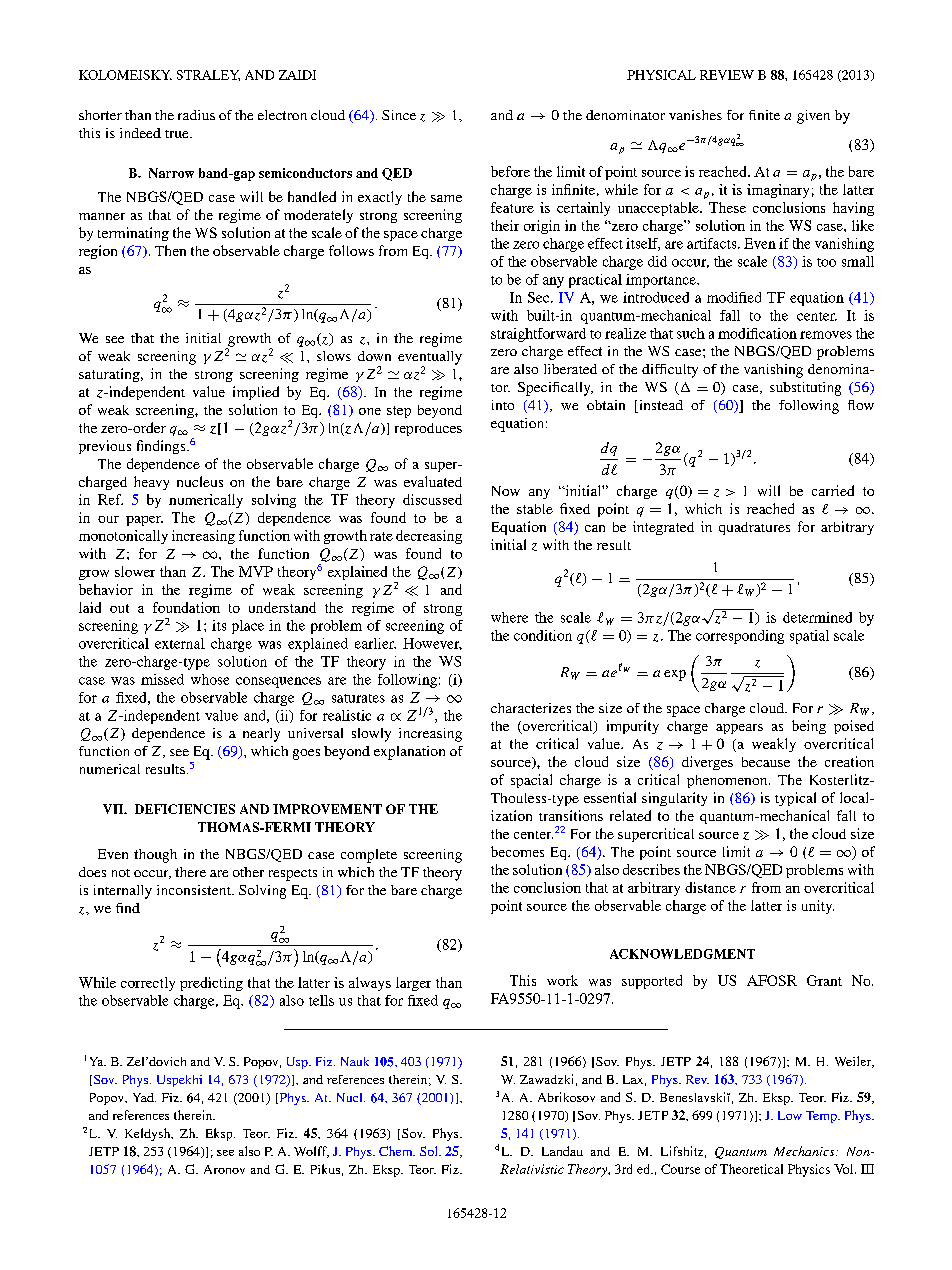 The image size is (952, 1270). Describe the element at coordinates (195, 890) in the screenshot. I see `inconsistent` at that location.
